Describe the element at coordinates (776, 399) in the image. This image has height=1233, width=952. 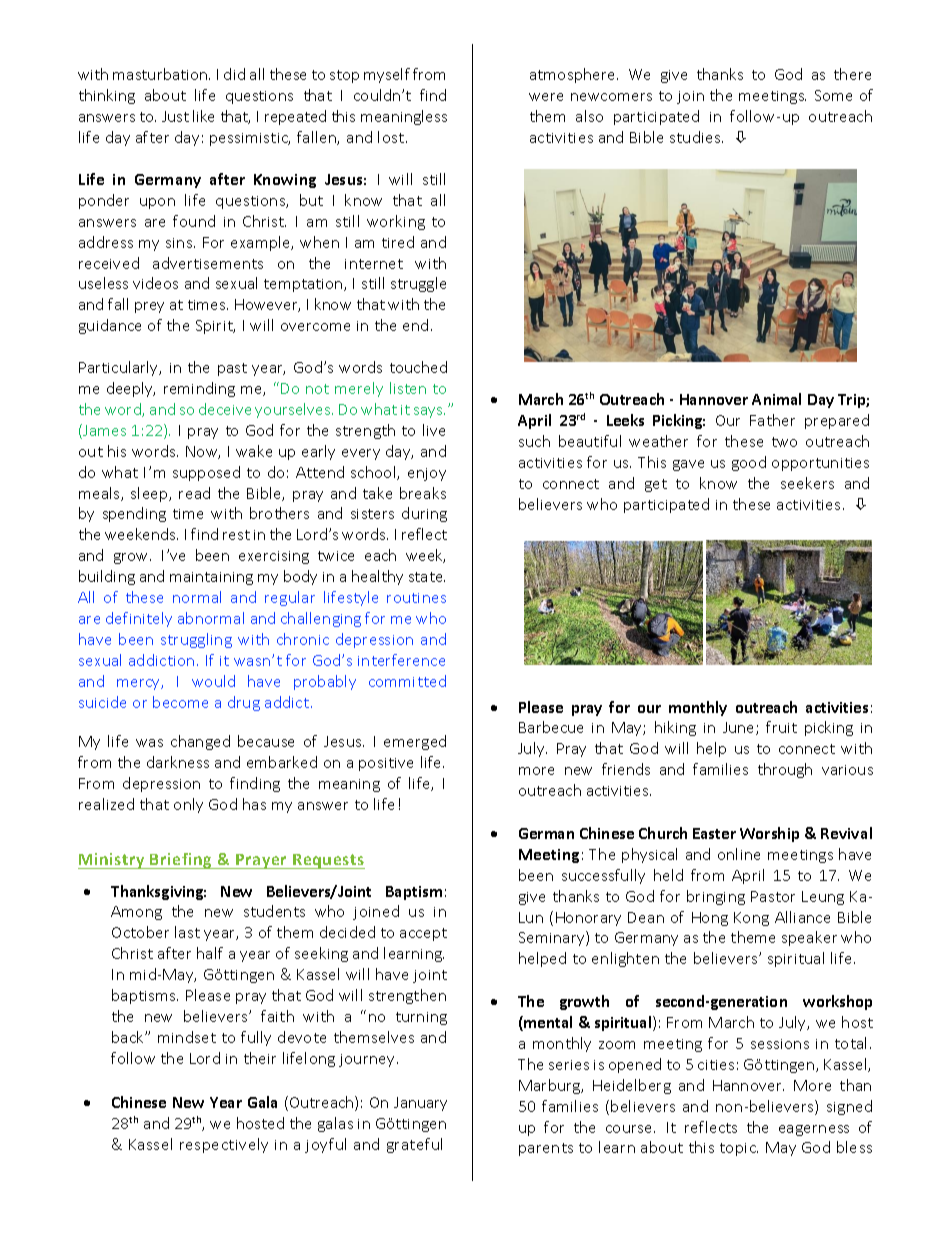
I see `Animal` at that location.
